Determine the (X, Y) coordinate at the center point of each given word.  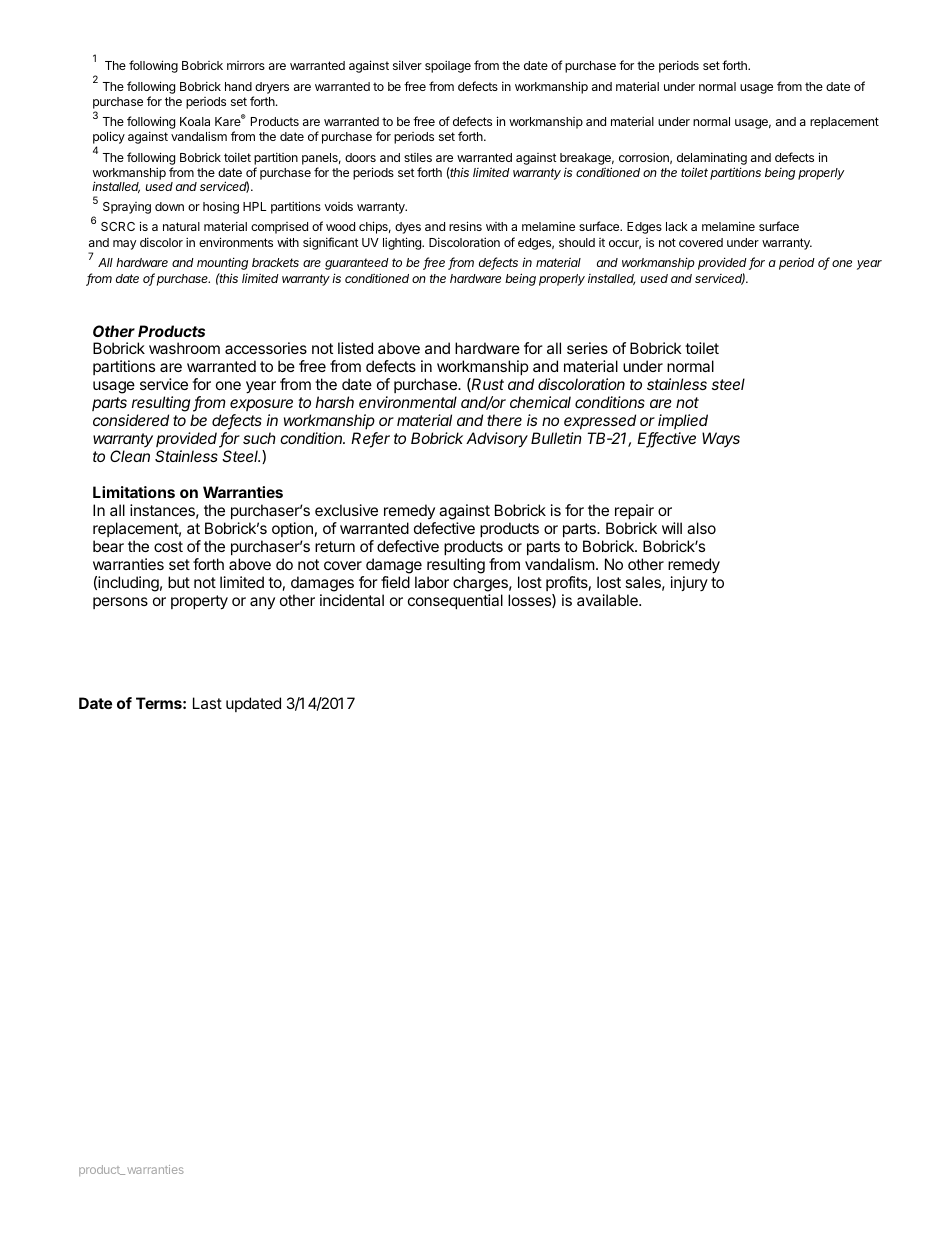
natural (181, 226)
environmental (408, 402)
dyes (408, 228)
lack (677, 226)
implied (683, 421)
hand (238, 86)
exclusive (346, 510)
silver (407, 65)
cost (168, 546)
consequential (455, 601)
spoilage (448, 66)
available (608, 600)
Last (207, 703)
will (672, 528)
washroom (184, 348)
